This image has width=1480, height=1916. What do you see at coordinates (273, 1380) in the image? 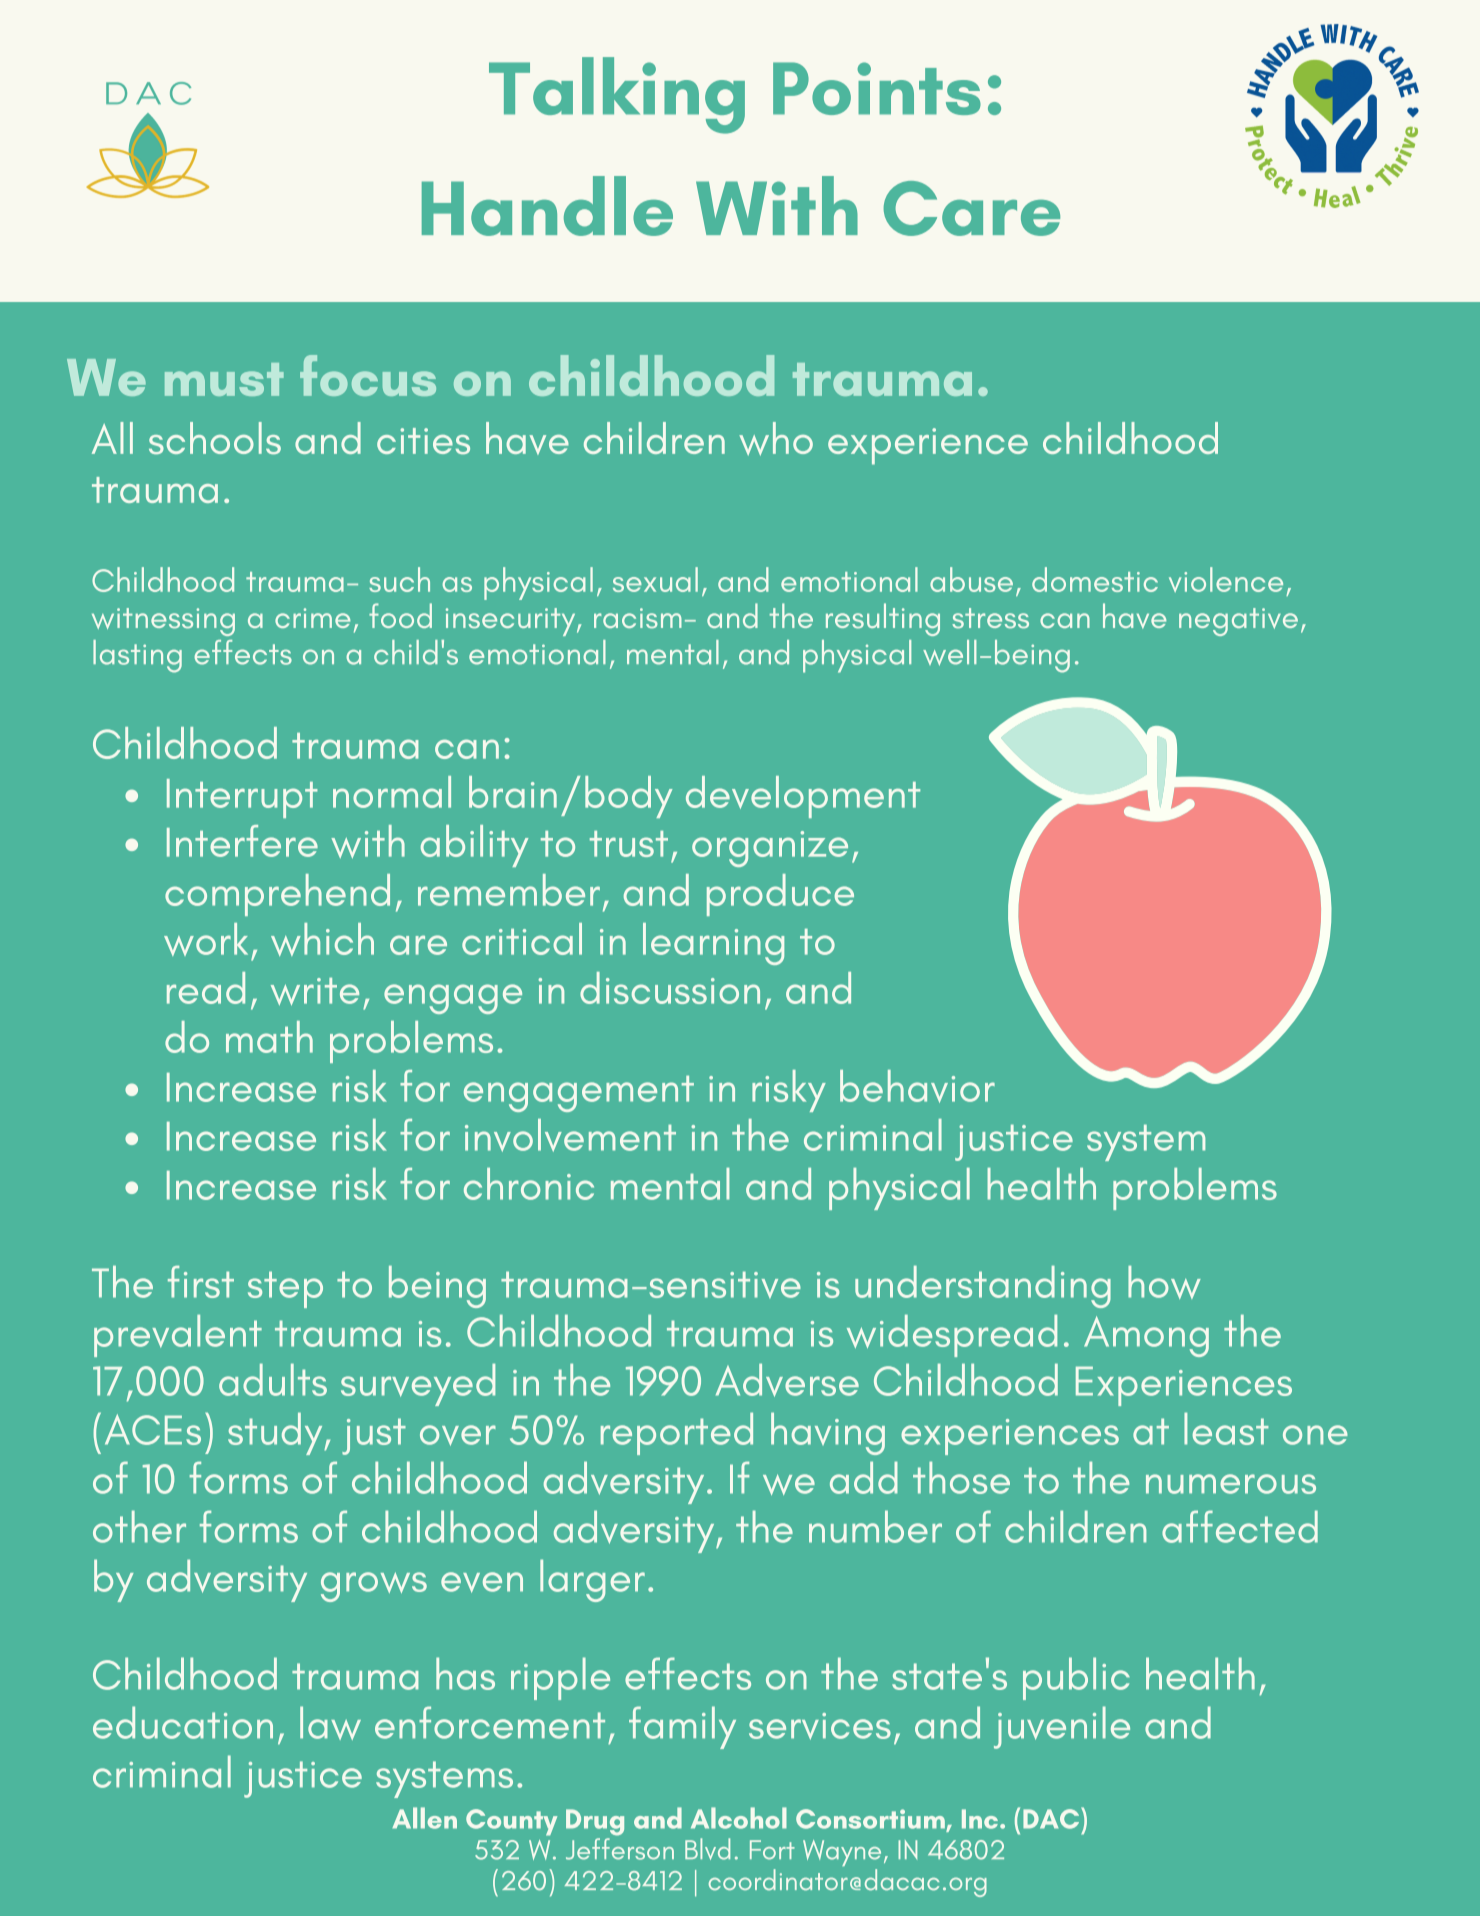
I see `adults` at bounding box center [273, 1380].
